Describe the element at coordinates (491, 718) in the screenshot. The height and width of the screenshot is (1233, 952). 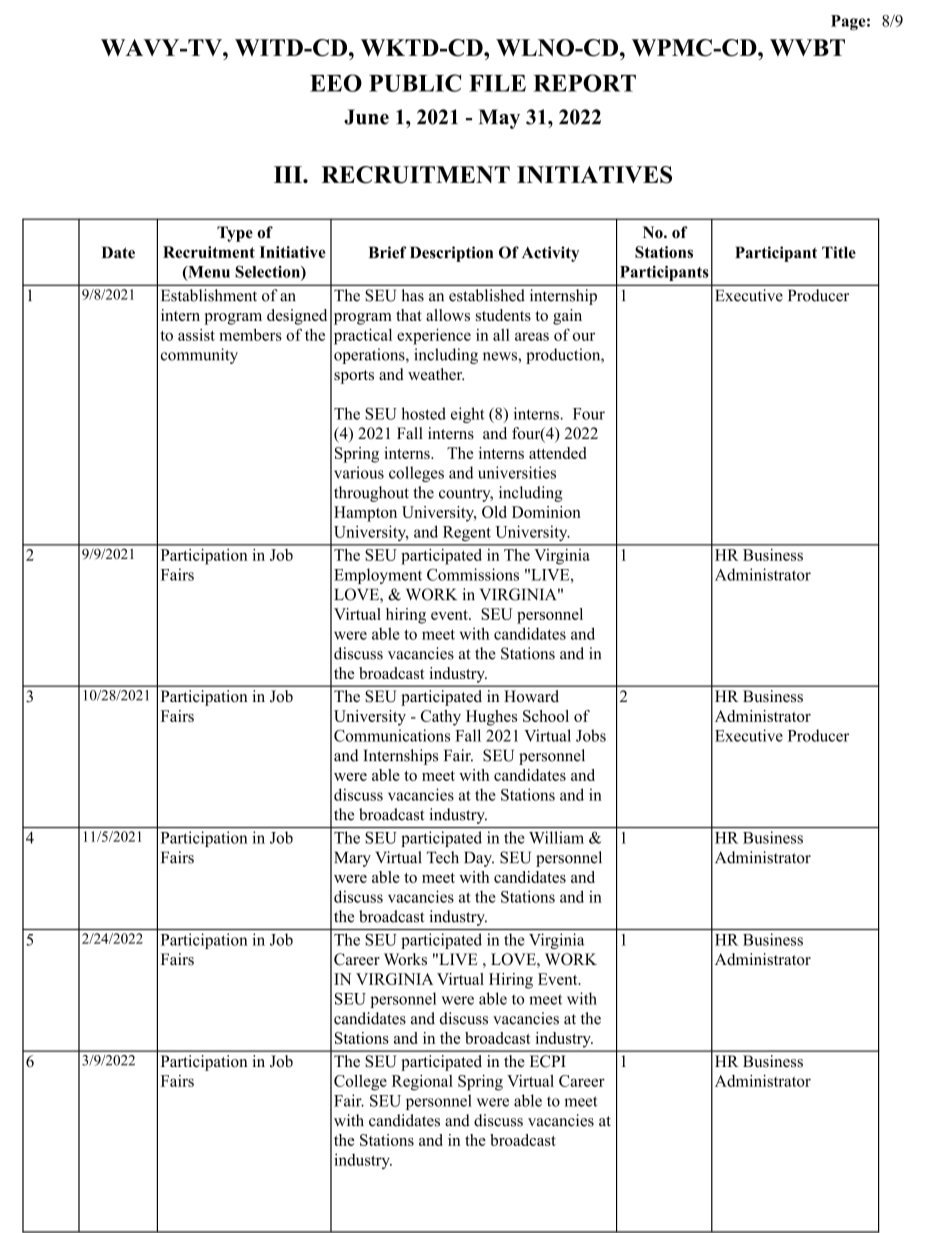
I see `Hughes` at that location.
